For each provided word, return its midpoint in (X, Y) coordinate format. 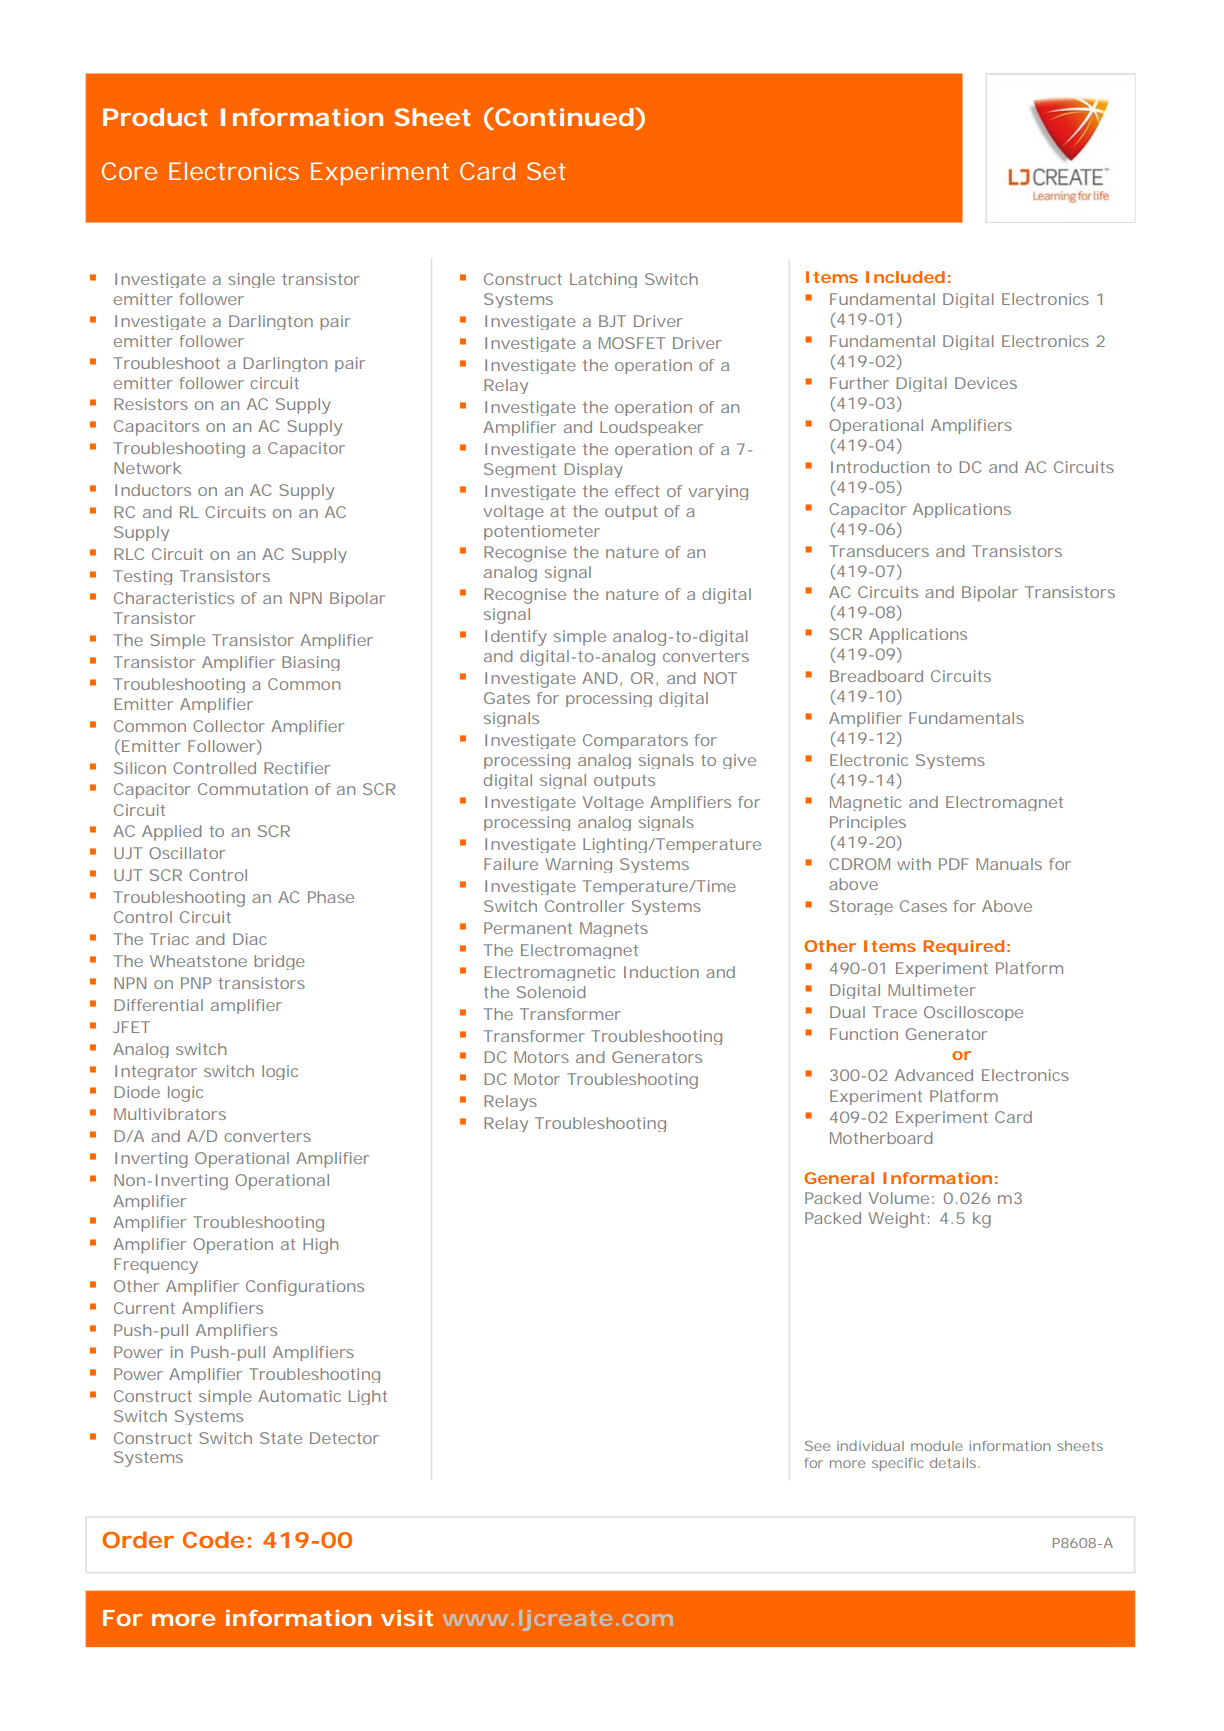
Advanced (934, 1075)
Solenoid (551, 992)
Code (213, 1539)
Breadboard (876, 676)
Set (546, 171)
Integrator (156, 1072)
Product (155, 117)
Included (905, 277)
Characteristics (174, 598)
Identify (516, 638)
